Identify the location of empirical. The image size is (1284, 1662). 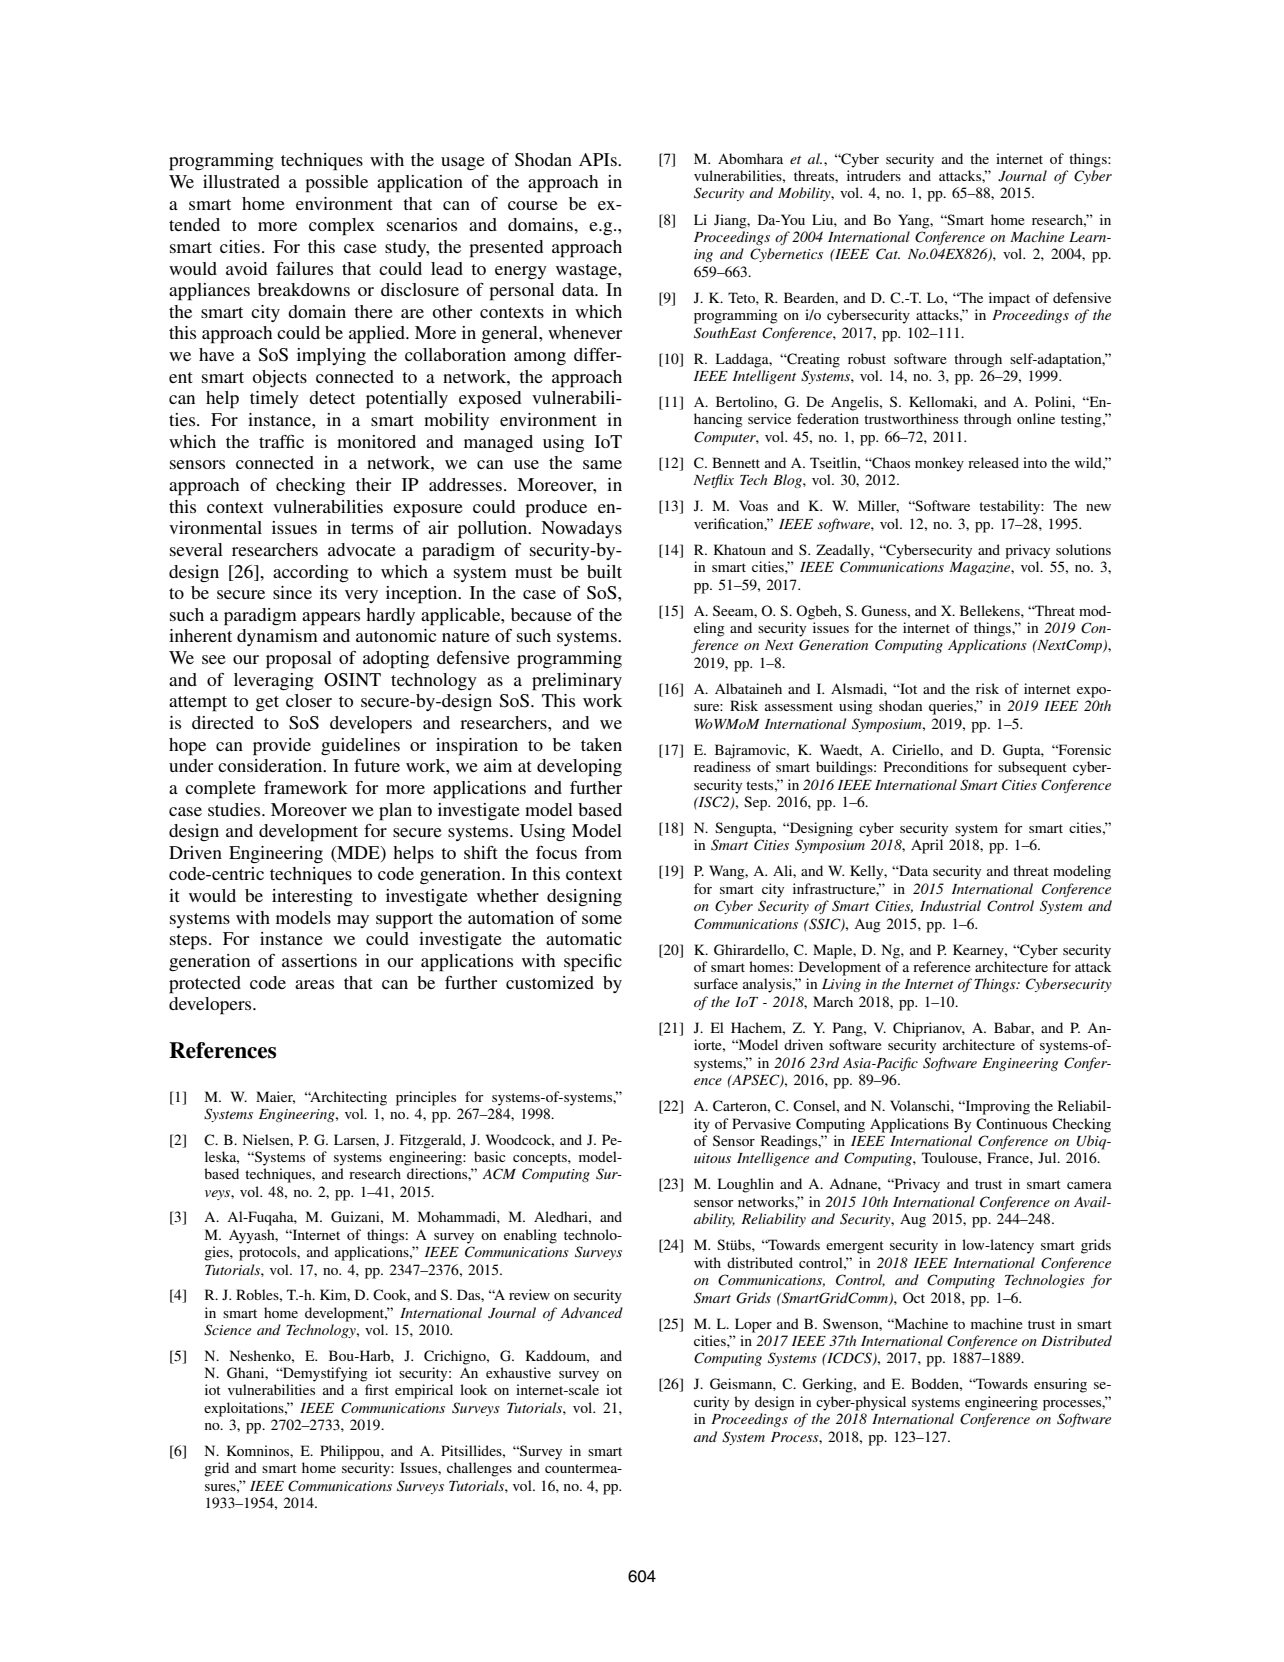
(424, 1391).
